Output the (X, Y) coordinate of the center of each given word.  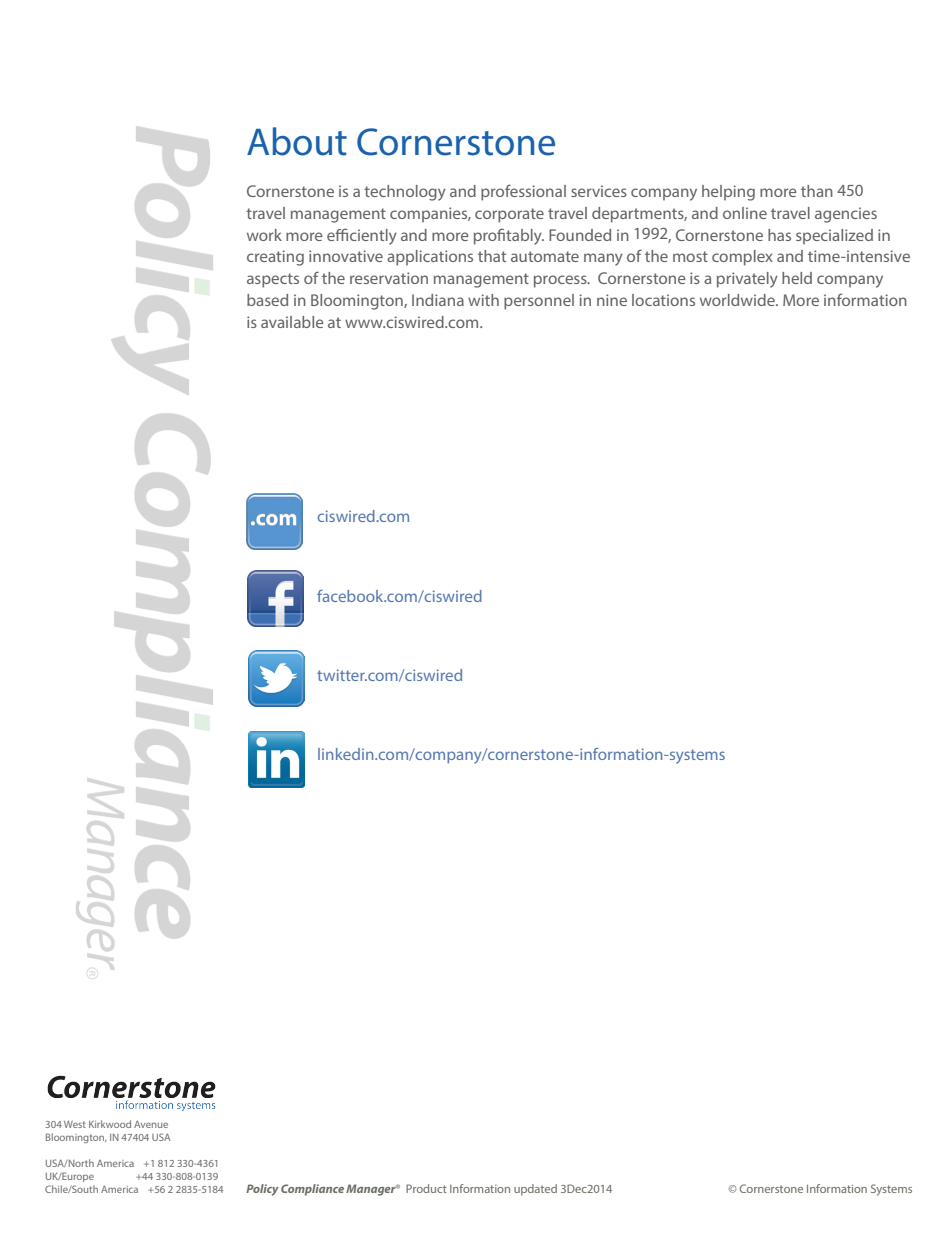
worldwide (738, 300)
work (264, 235)
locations (663, 300)
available (292, 322)
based (267, 300)
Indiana (438, 300)
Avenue (151, 1124)
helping (728, 193)
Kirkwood (110, 1124)
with (483, 300)
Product (426, 1188)
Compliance (312, 1190)
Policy (262, 1190)
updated (535, 1190)
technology (405, 193)
